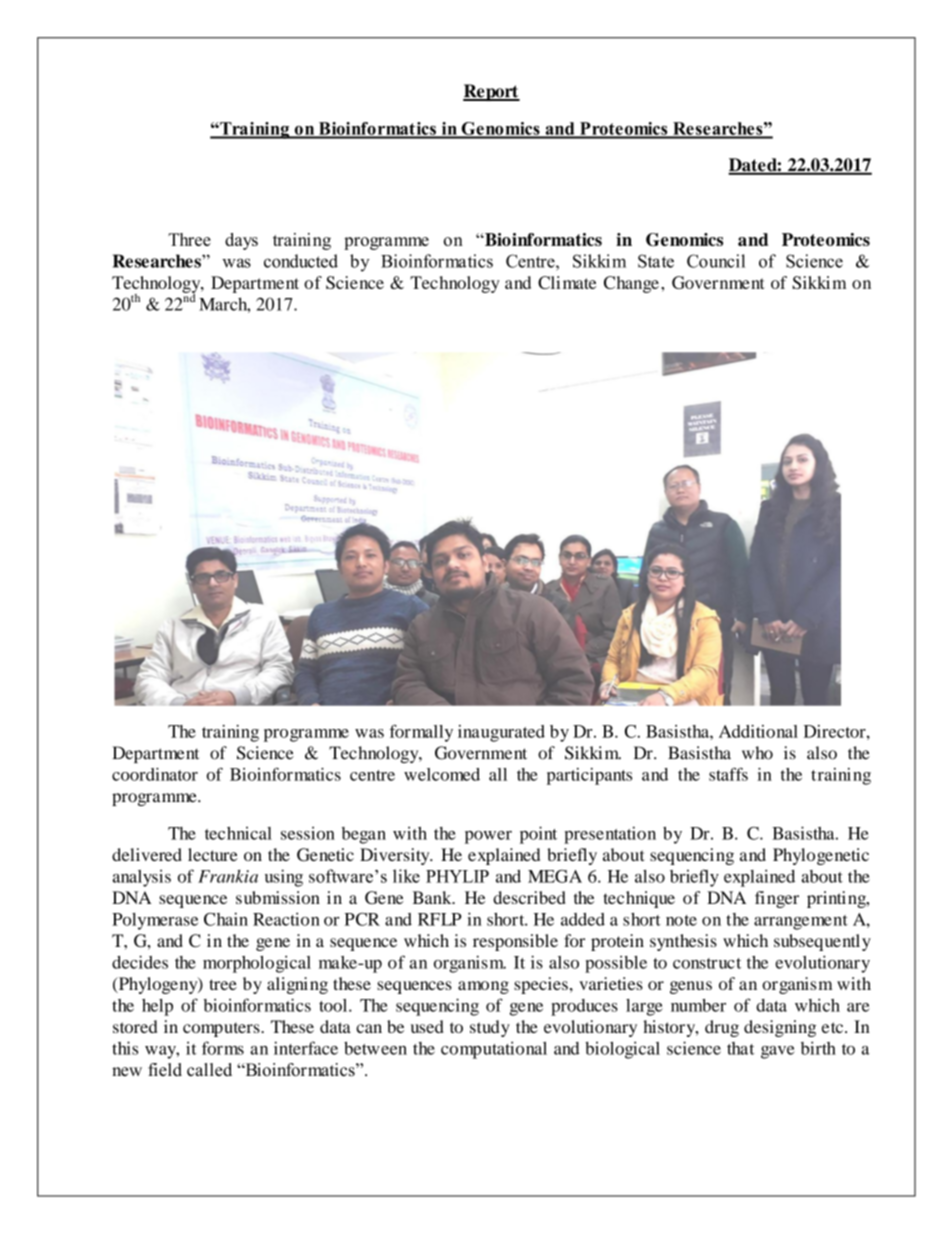  Describe the element at coordinates (155, 774) in the screenshot. I see `coordinator` at that location.
